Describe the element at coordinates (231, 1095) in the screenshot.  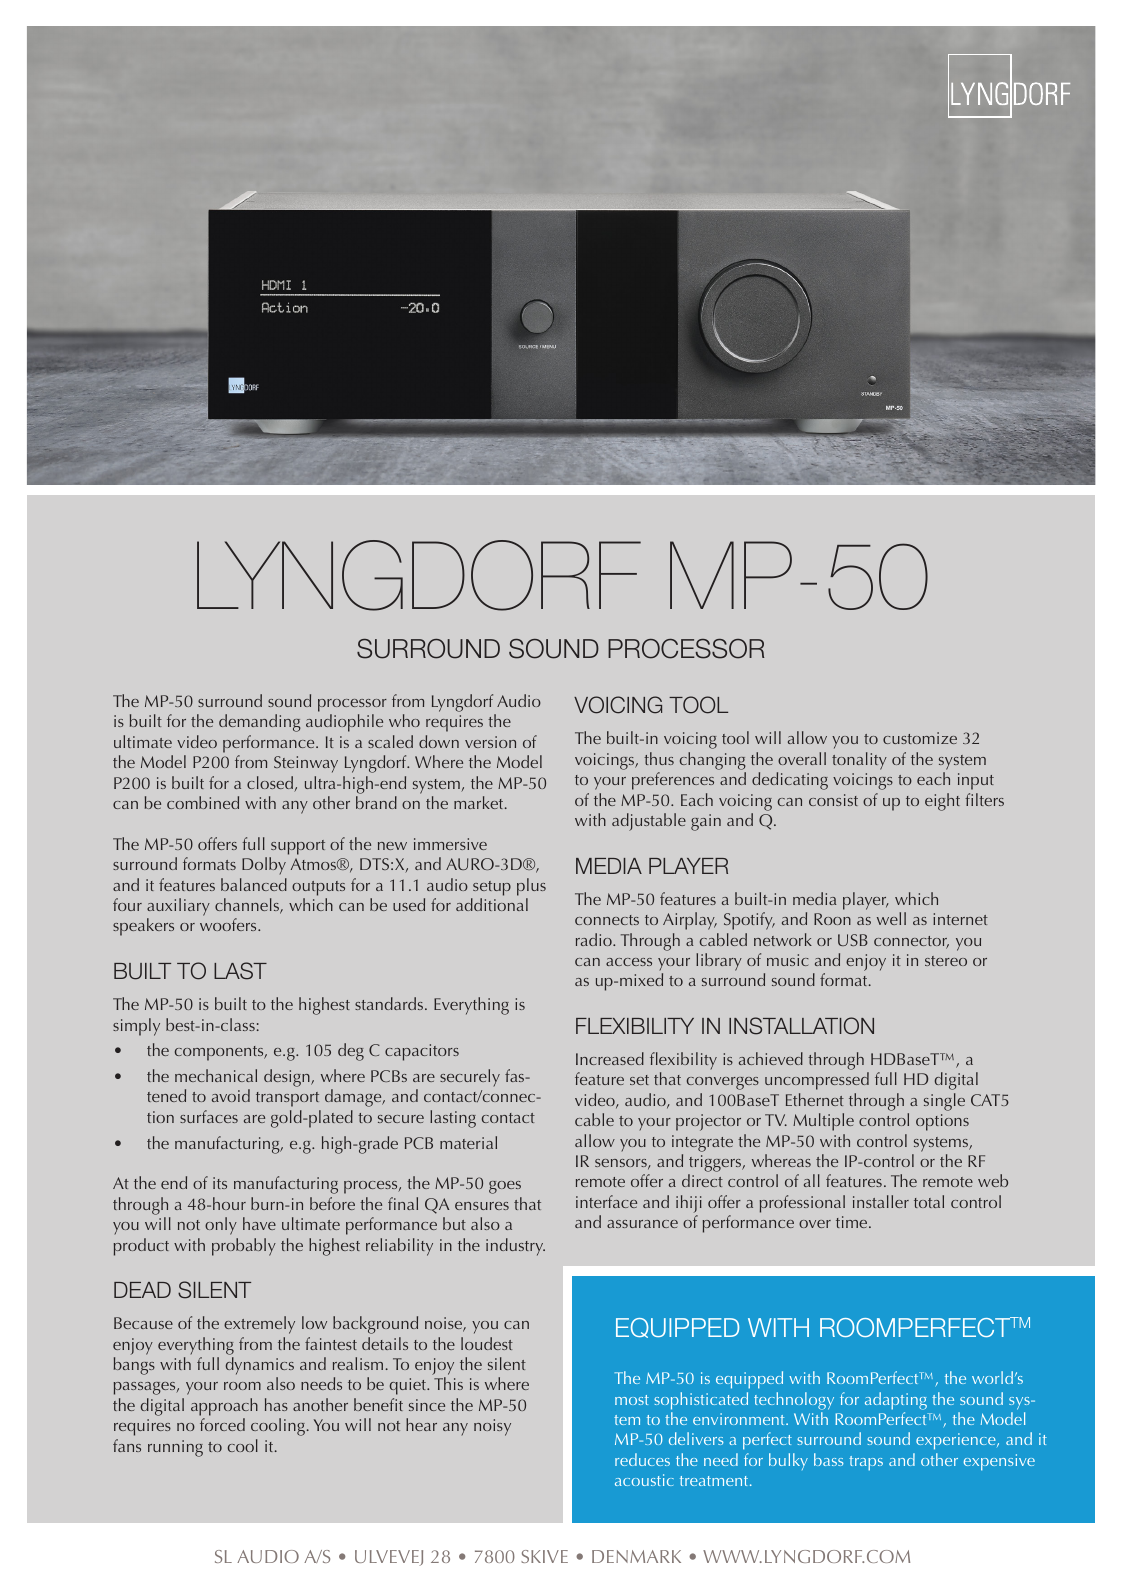
I see `avoid` at that location.
